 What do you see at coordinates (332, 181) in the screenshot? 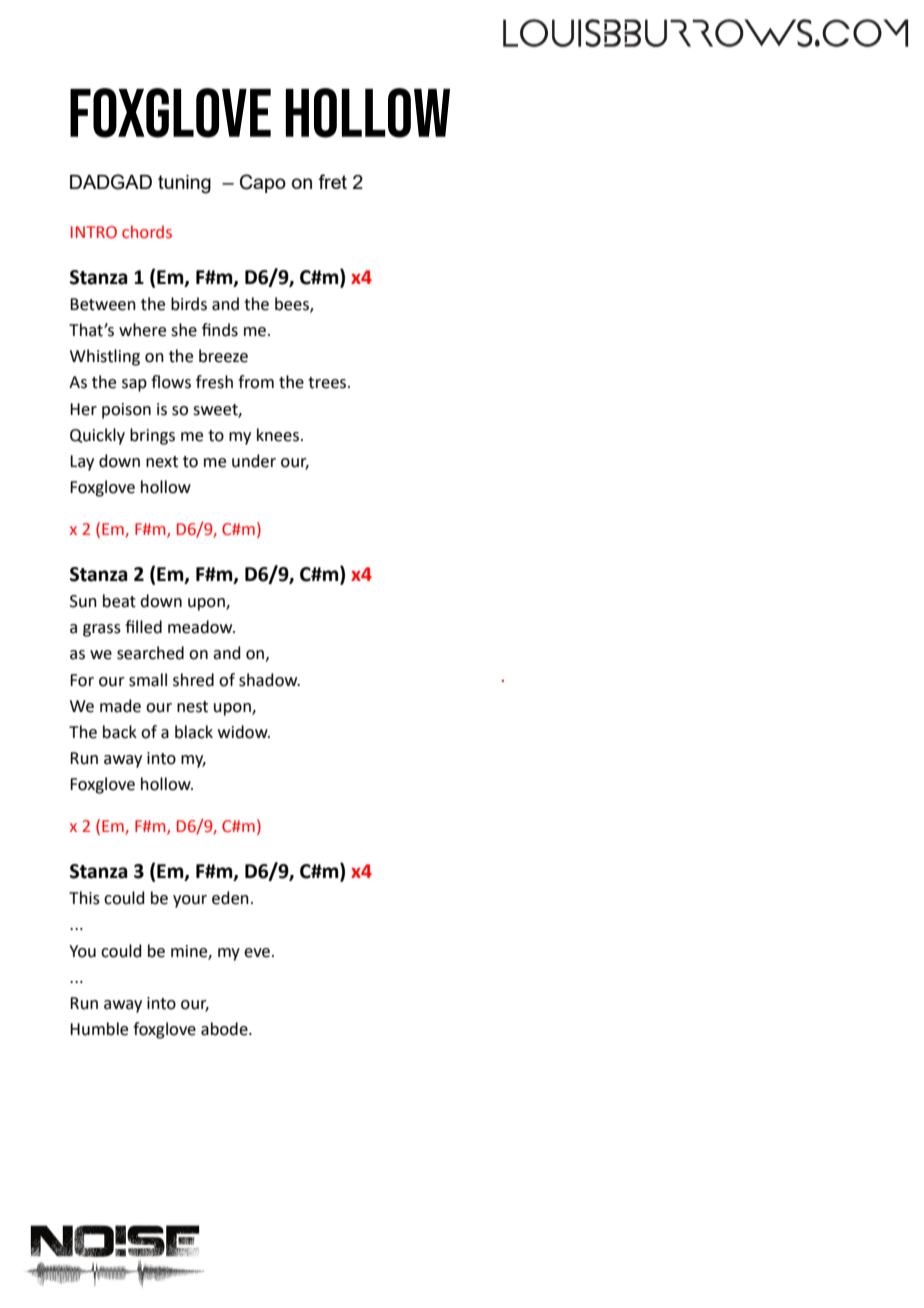
I see `fret` at bounding box center [332, 181].
